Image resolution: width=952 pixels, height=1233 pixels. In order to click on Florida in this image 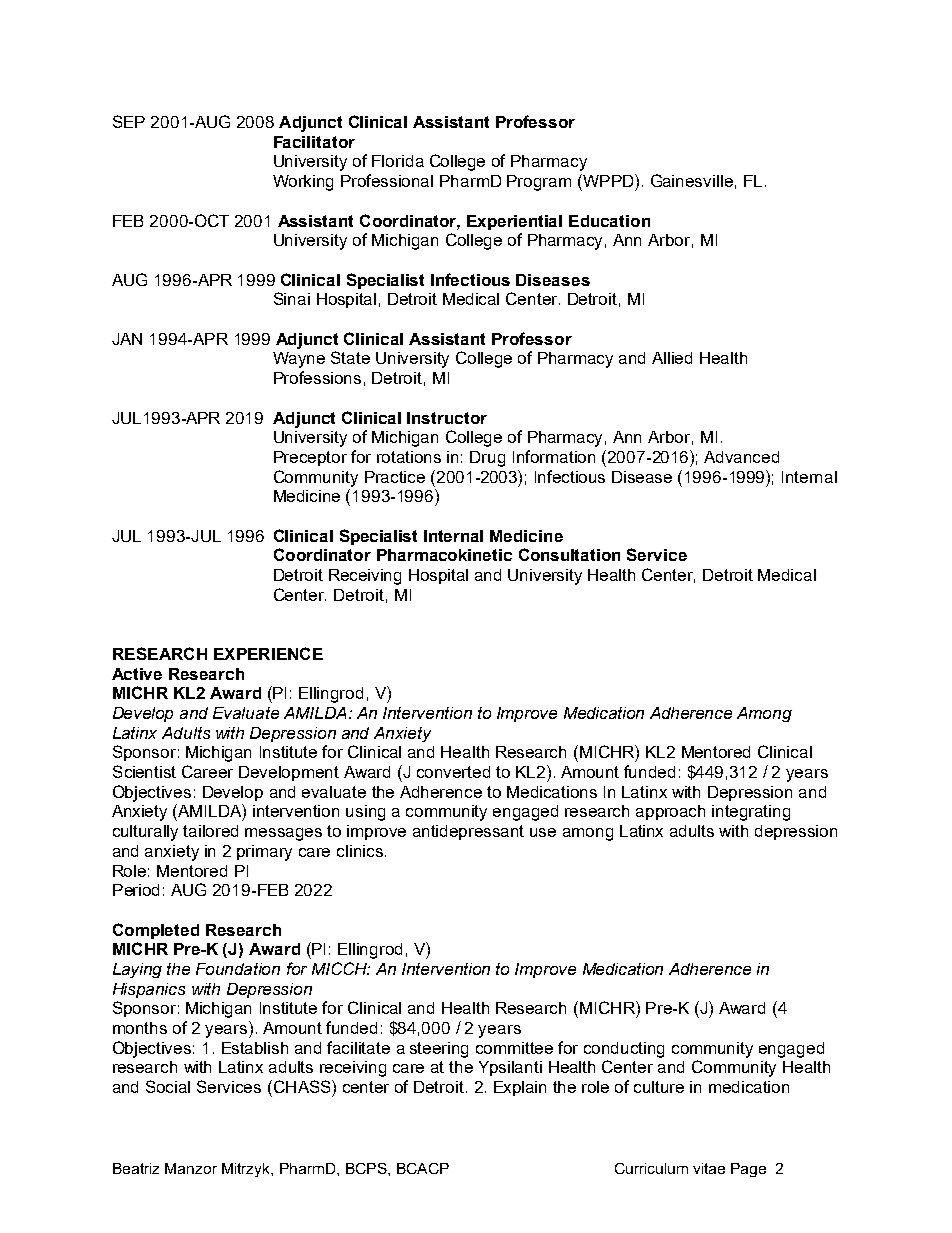, I will do `click(398, 161)`.
